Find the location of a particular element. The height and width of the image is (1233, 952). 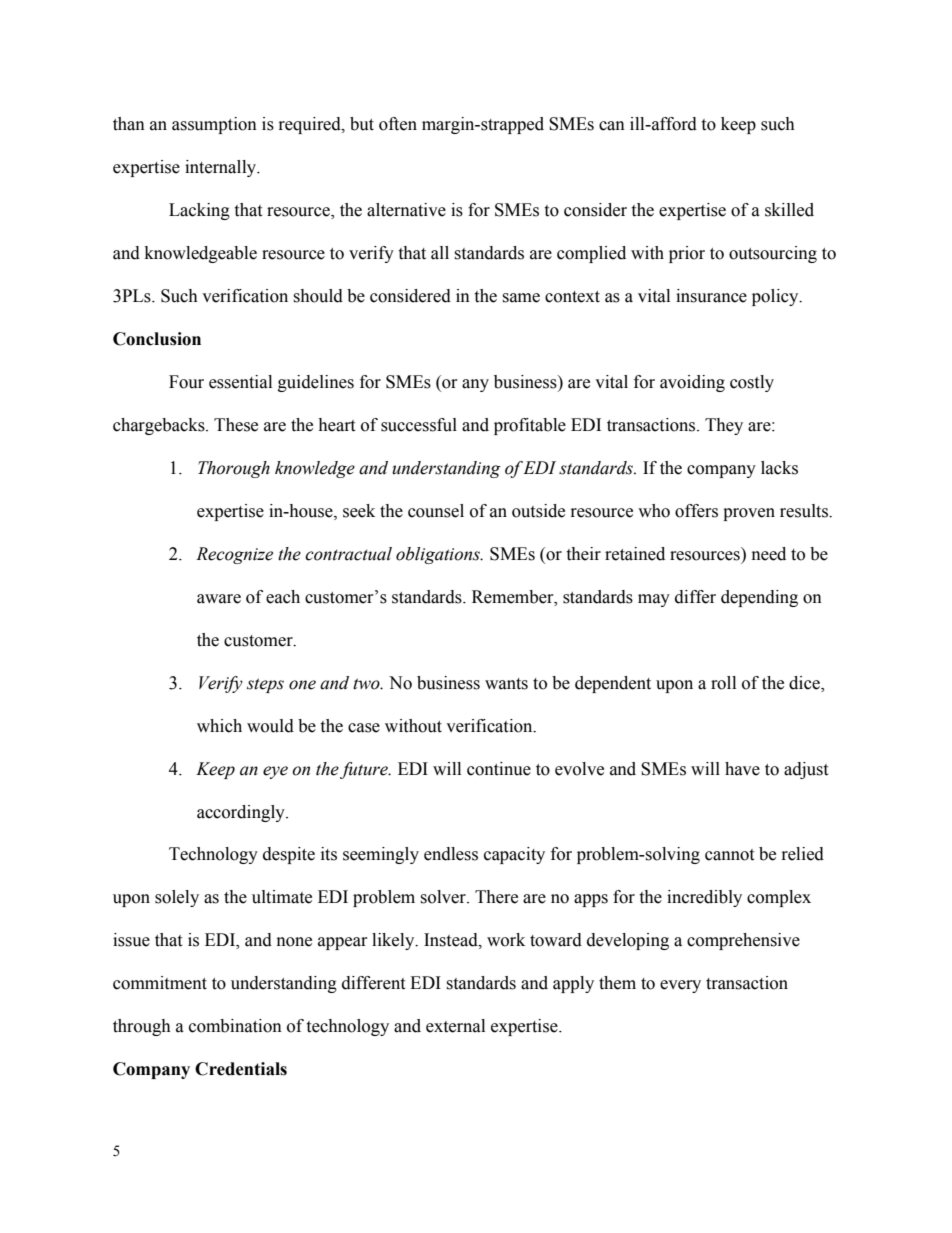

They is located at coordinates (724, 426).
